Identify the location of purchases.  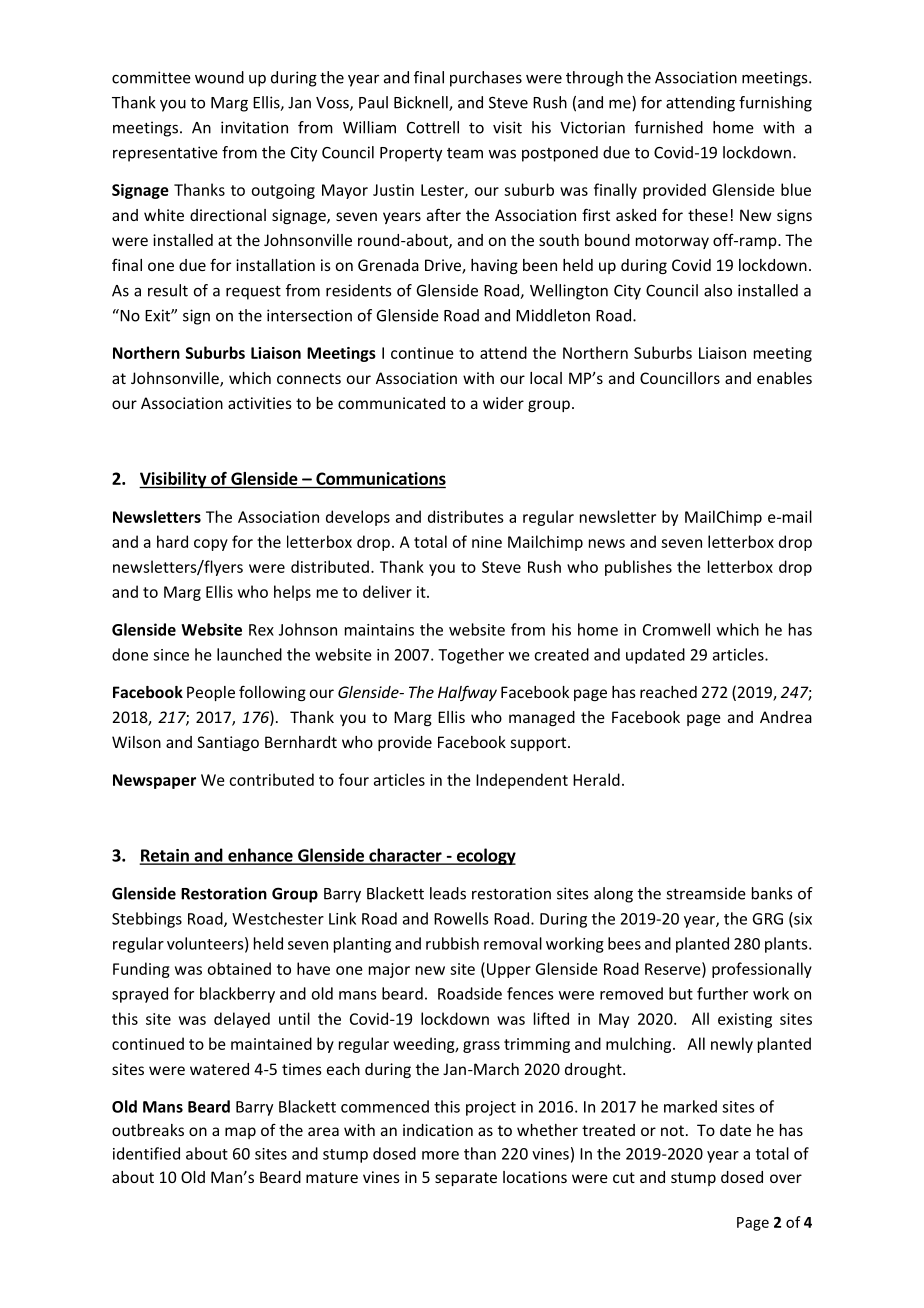
(486, 79).
